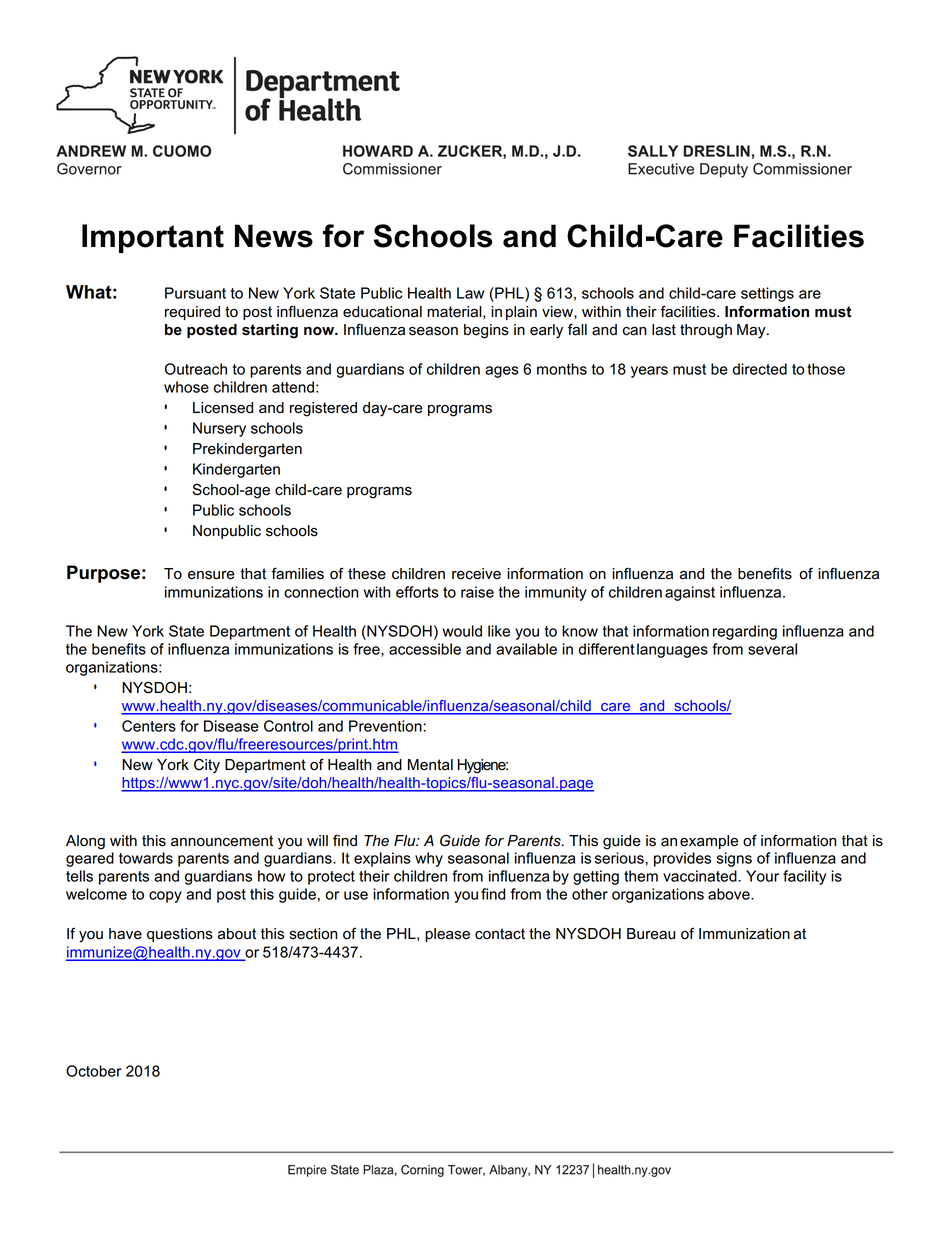 The height and width of the image is (1233, 952). I want to click on Bureau, so click(651, 934).
